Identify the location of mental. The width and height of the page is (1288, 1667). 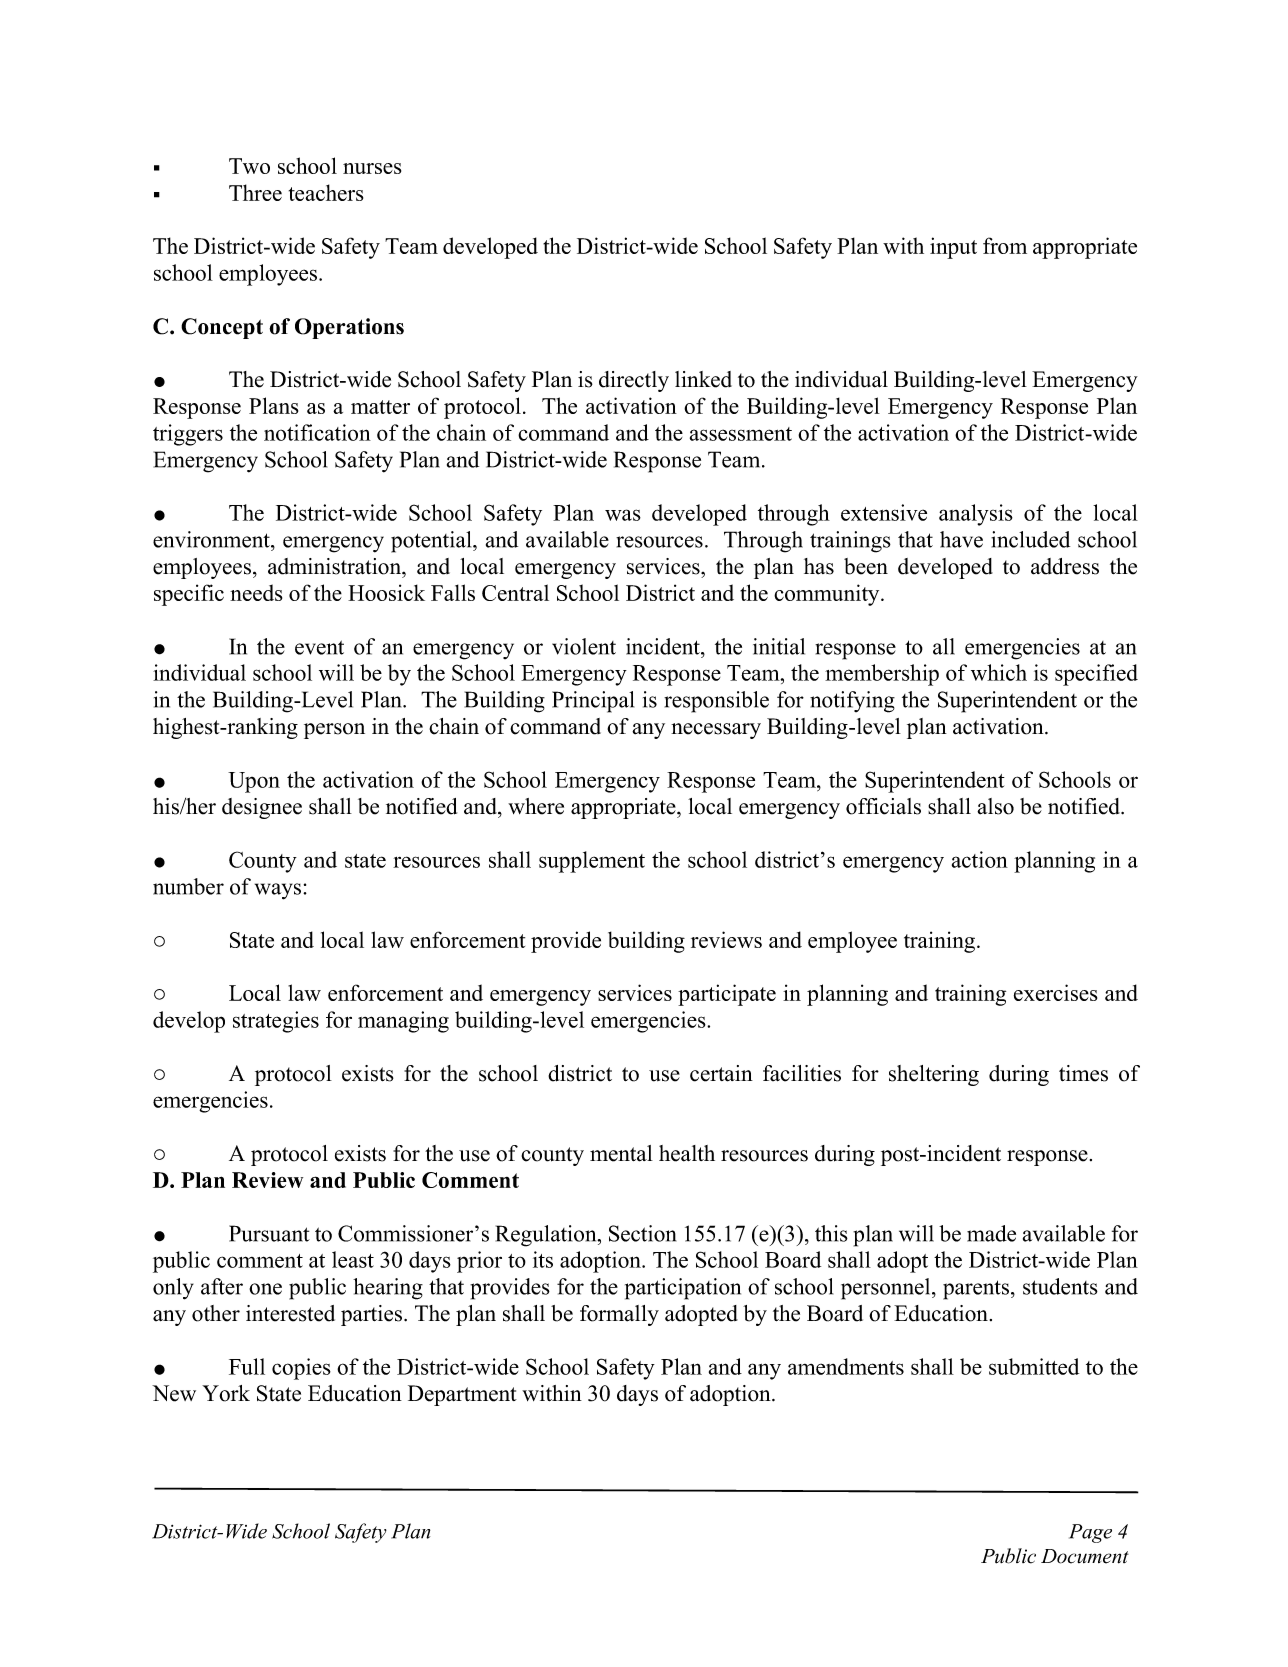
(621, 1153).
